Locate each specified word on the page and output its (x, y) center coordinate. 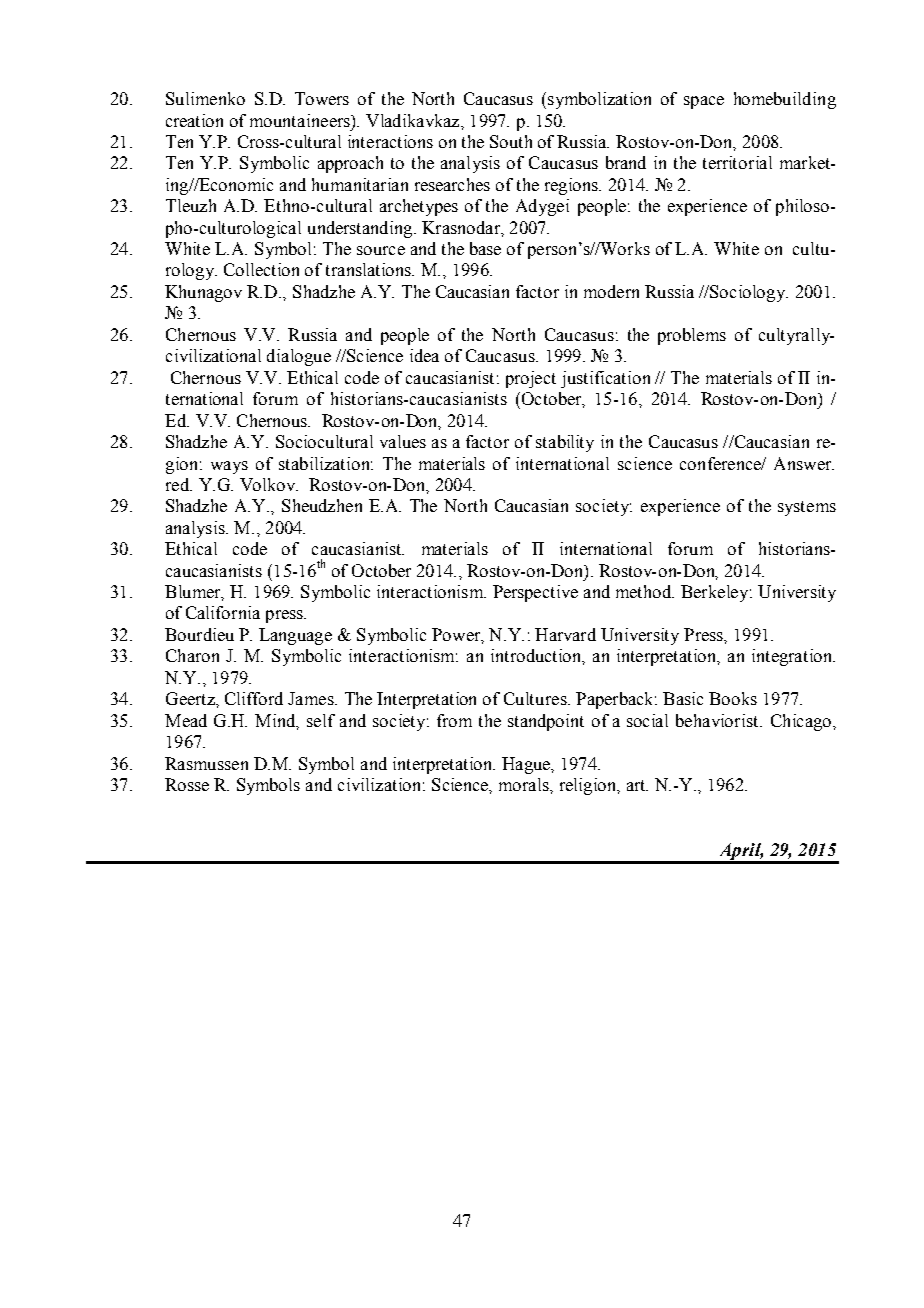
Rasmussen (206, 763)
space (704, 102)
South (511, 141)
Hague (527, 765)
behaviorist (718, 720)
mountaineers (301, 120)
